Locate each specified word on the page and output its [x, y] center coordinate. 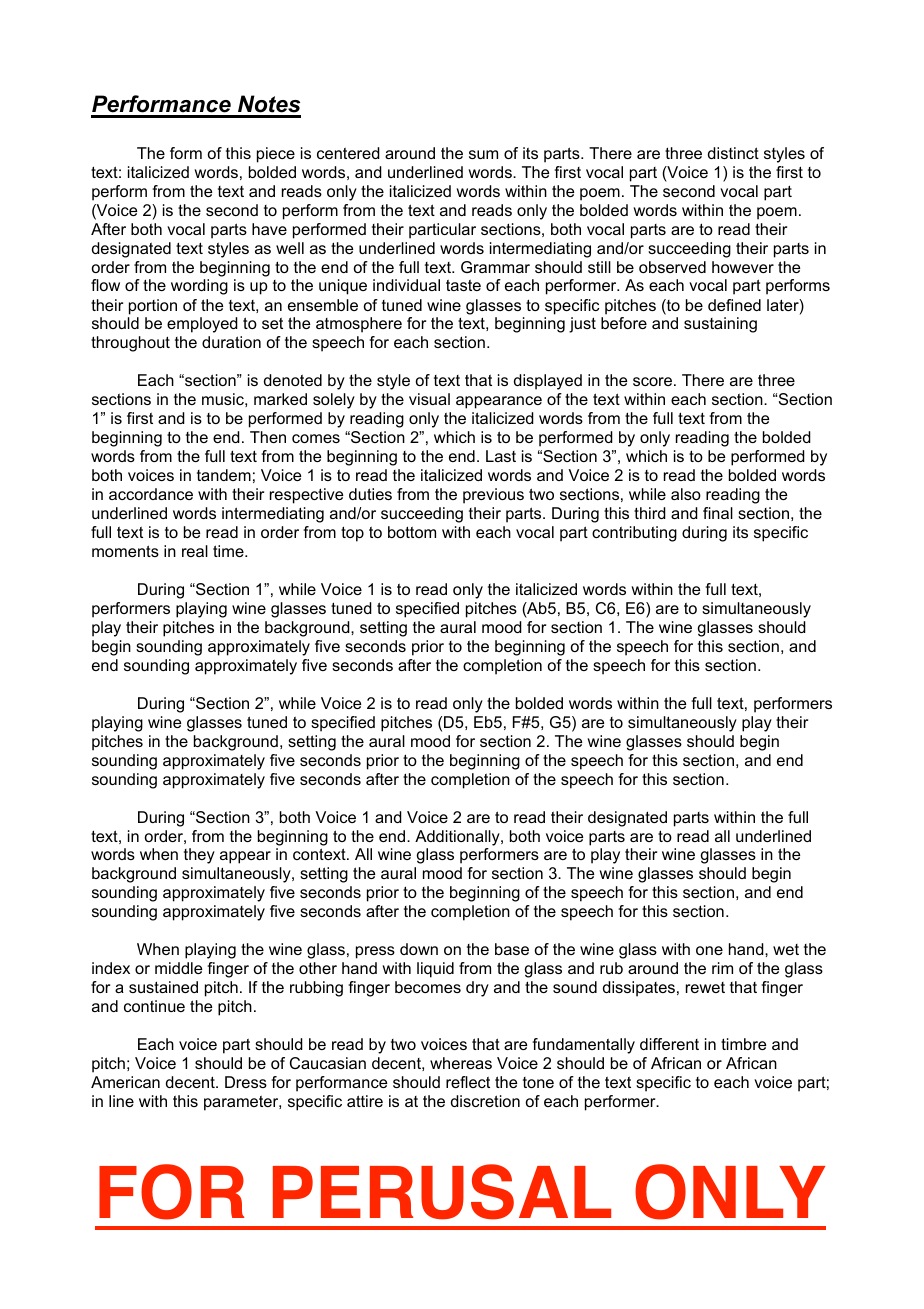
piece [276, 155]
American [125, 1082]
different [669, 1044]
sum [483, 154]
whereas [461, 1063]
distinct [733, 153]
